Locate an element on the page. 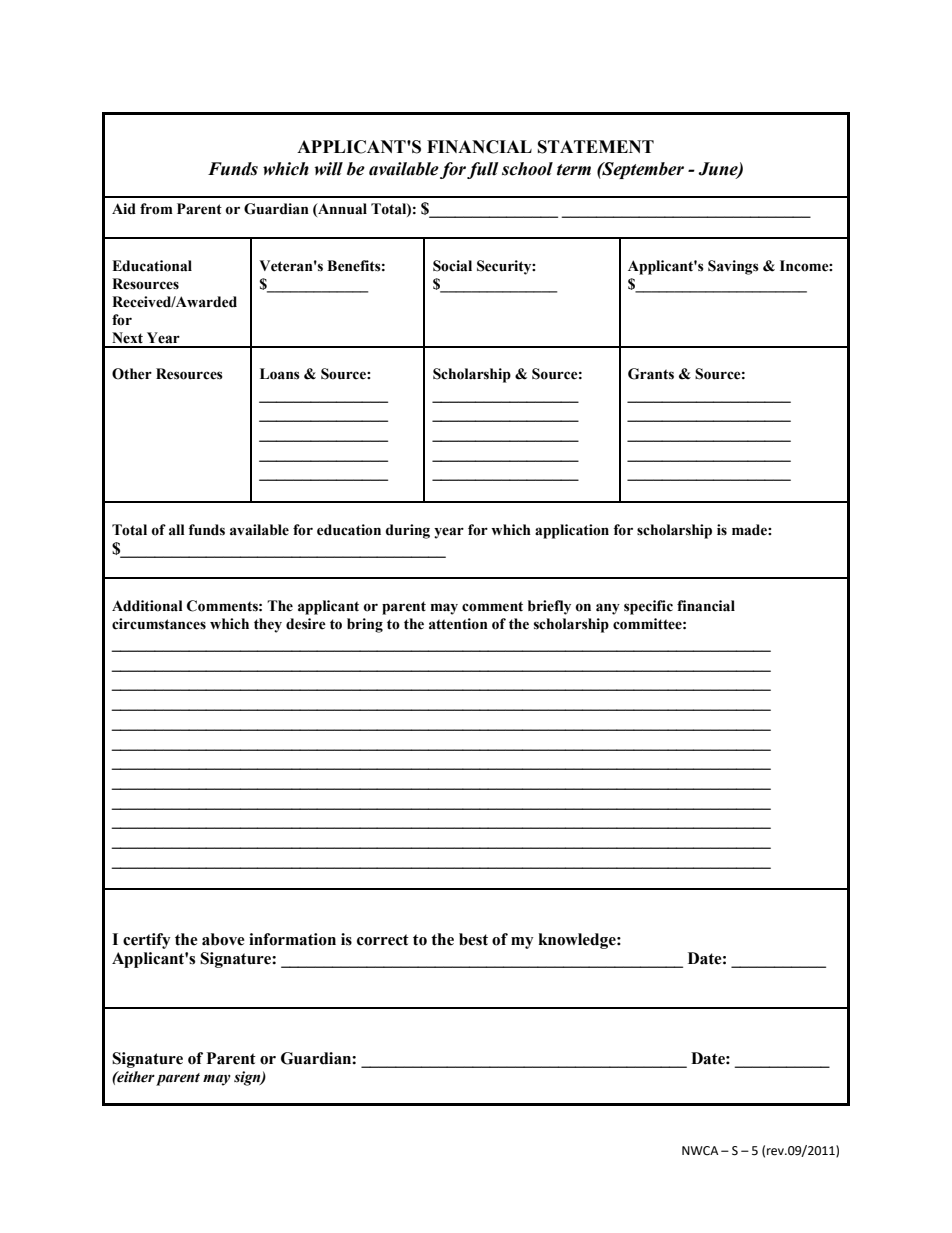 The height and width of the page is (1233, 952). full is located at coordinates (483, 170).
